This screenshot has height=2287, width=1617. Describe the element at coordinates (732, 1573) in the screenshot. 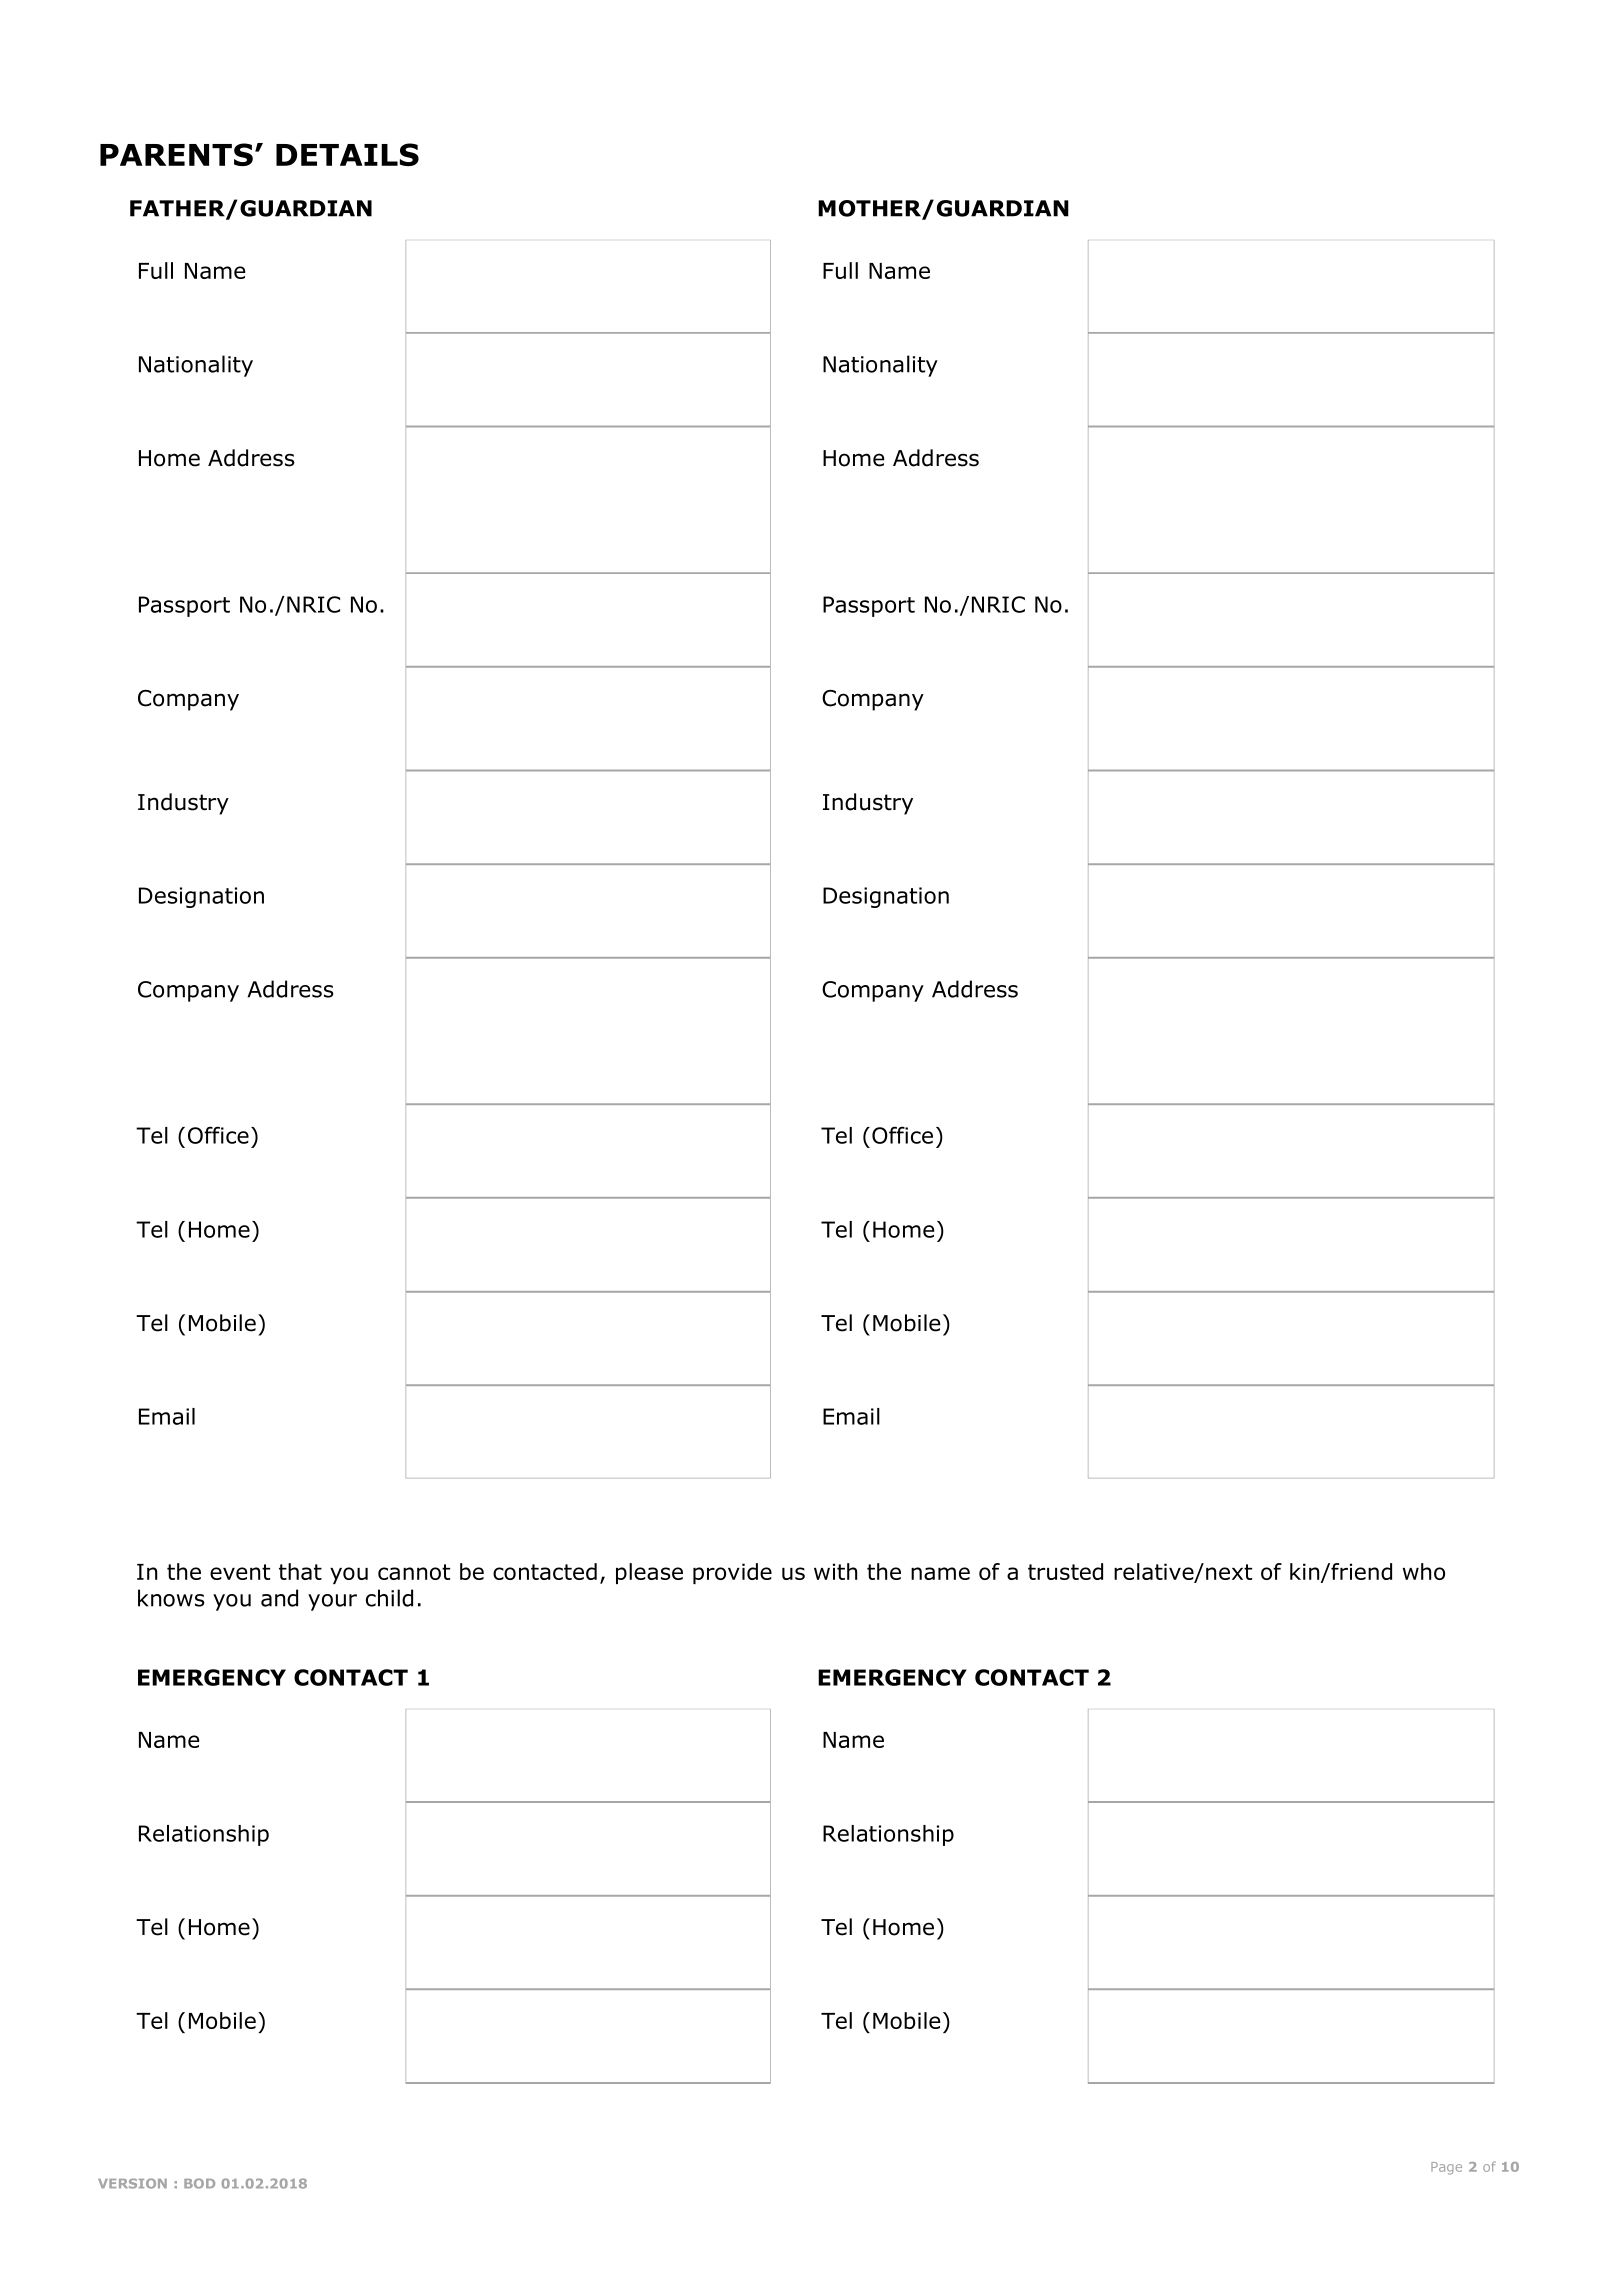

I see `provide` at that location.
